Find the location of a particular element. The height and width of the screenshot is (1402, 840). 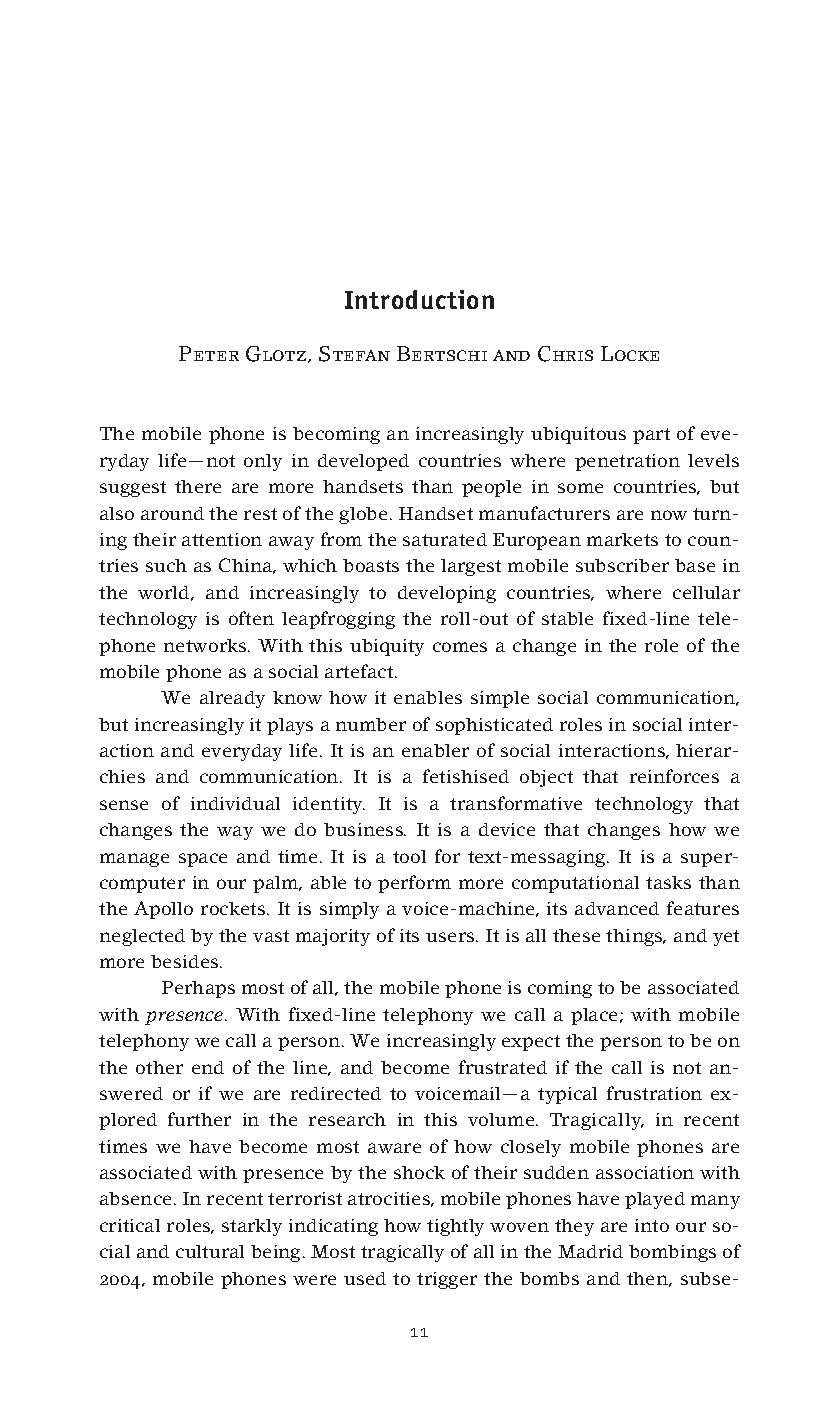

Stefan is located at coordinates (354, 354).
